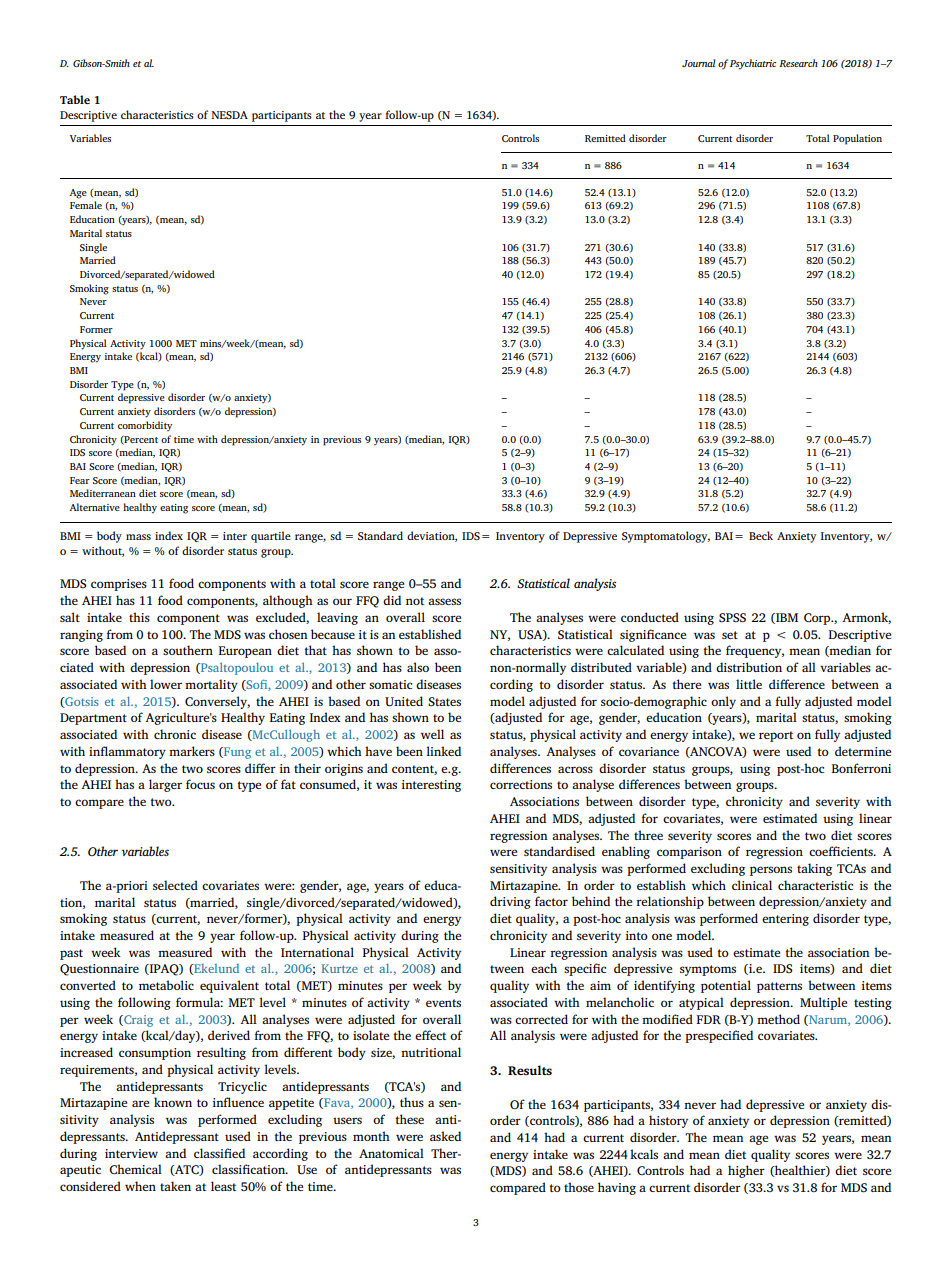 This page has height=1270, width=952. Describe the element at coordinates (730, 635) in the page. I see `set` at that location.
